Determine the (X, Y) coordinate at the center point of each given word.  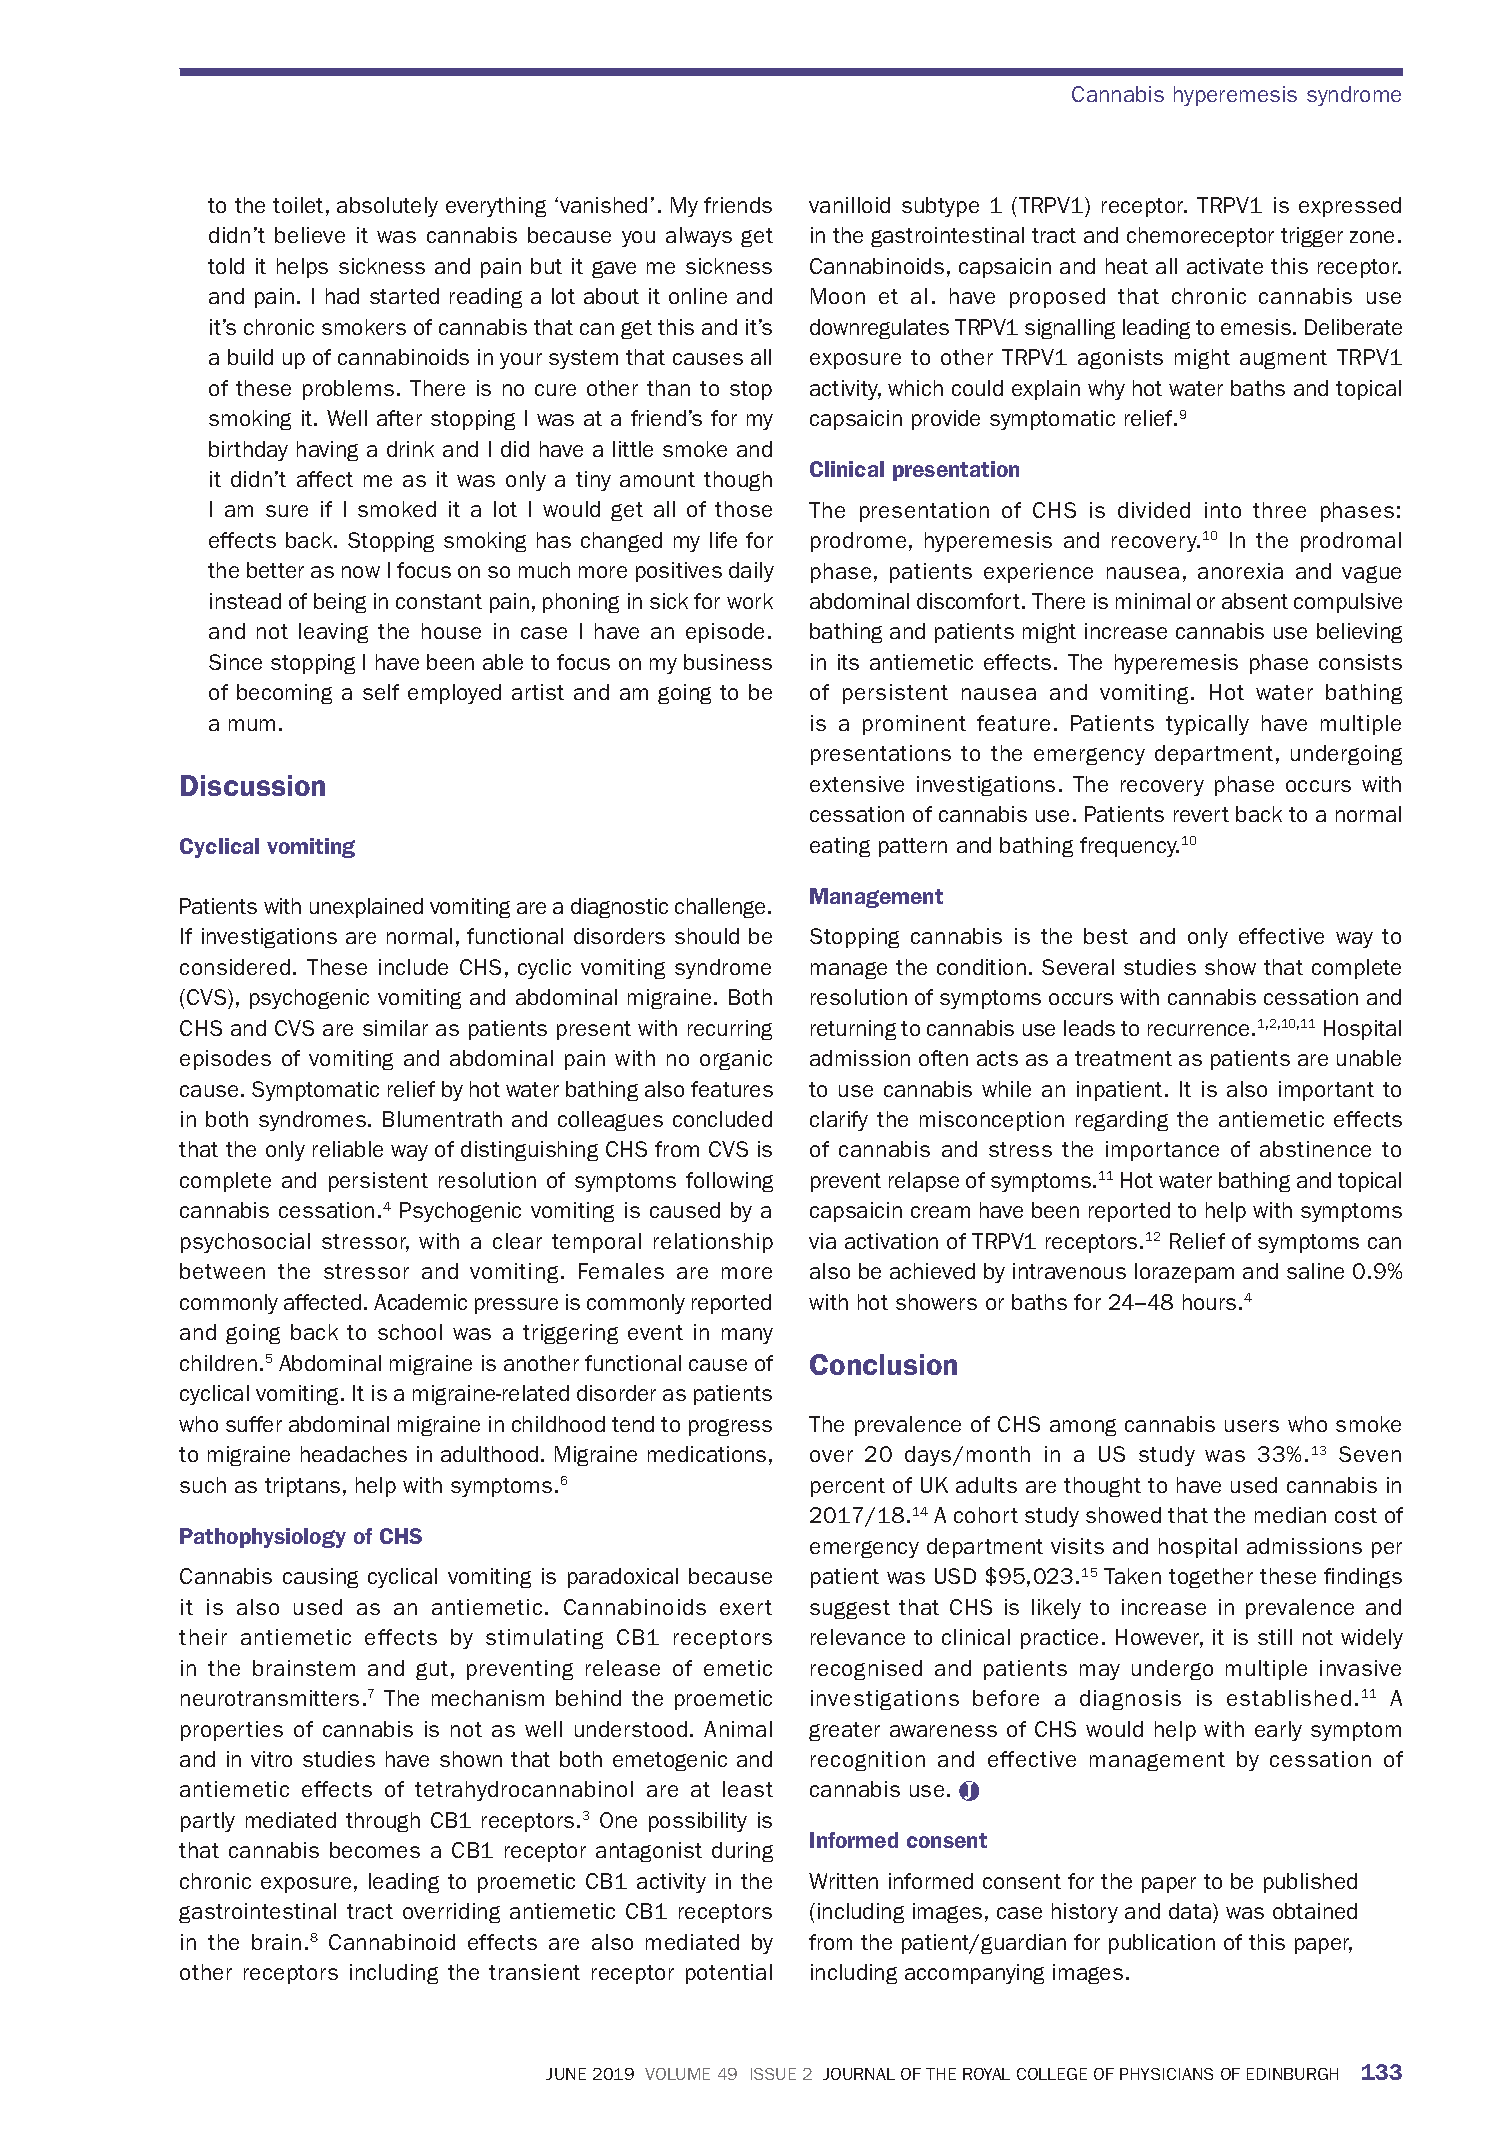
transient (534, 1972)
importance (1162, 1151)
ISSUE (773, 2074)
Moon (838, 296)
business (728, 662)
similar (395, 1028)
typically (1207, 725)
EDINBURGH (1292, 2074)
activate (1225, 266)
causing (320, 1578)
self (381, 692)
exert (746, 1607)
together (1211, 1578)
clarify (839, 1121)
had (342, 296)
